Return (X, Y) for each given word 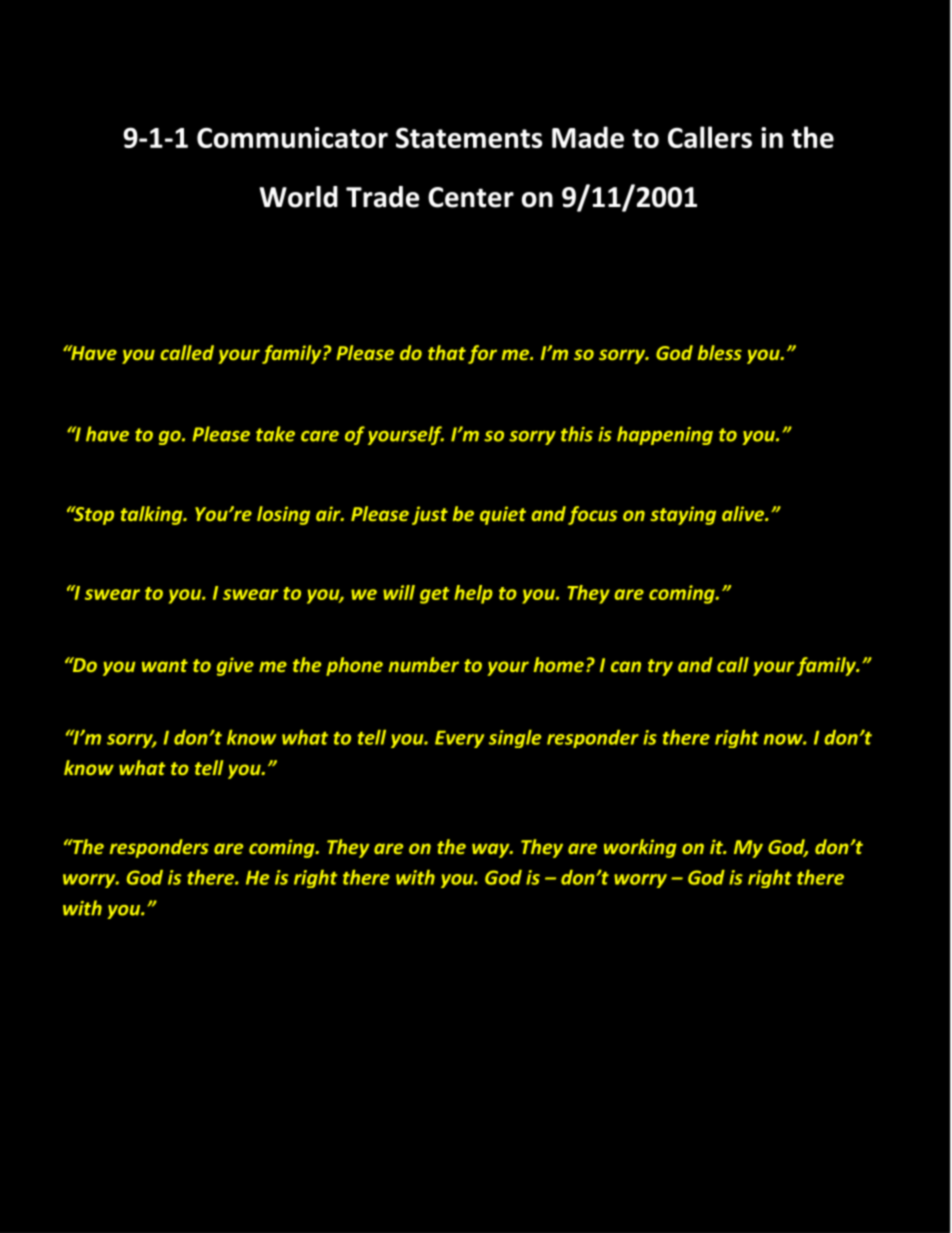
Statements (469, 137)
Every (459, 739)
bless (720, 352)
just (430, 515)
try (660, 667)
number (424, 664)
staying (683, 515)
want (165, 665)
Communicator (292, 137)
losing (283, 515)
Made (588, 137)
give (235, 666)
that (447, 352)
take (275, 434)
